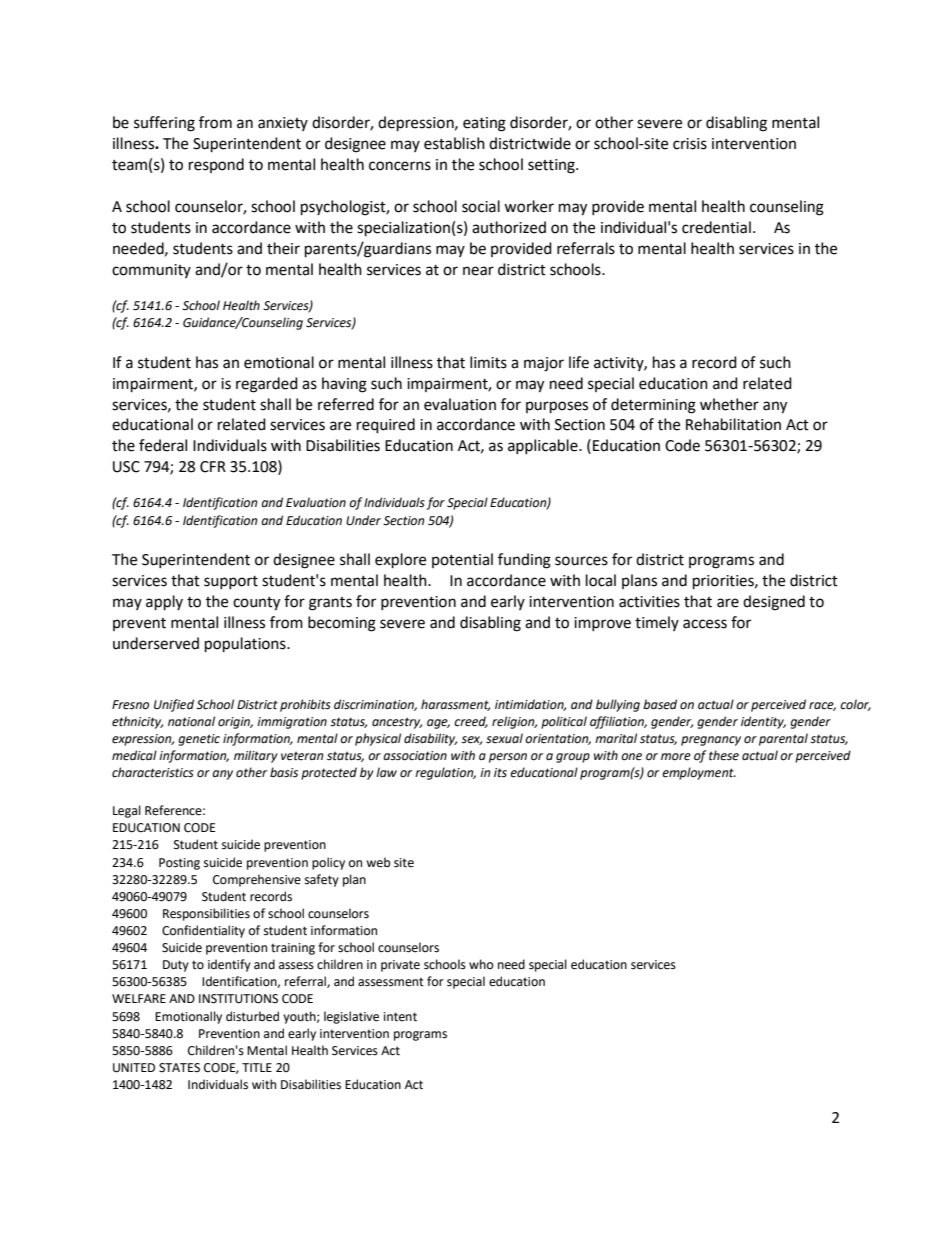 The image size is (952, 1233). What do you see at coordinates (252, 1016) in the screenshot?
I see `disturbed` at bounding box center [252, 1016].
